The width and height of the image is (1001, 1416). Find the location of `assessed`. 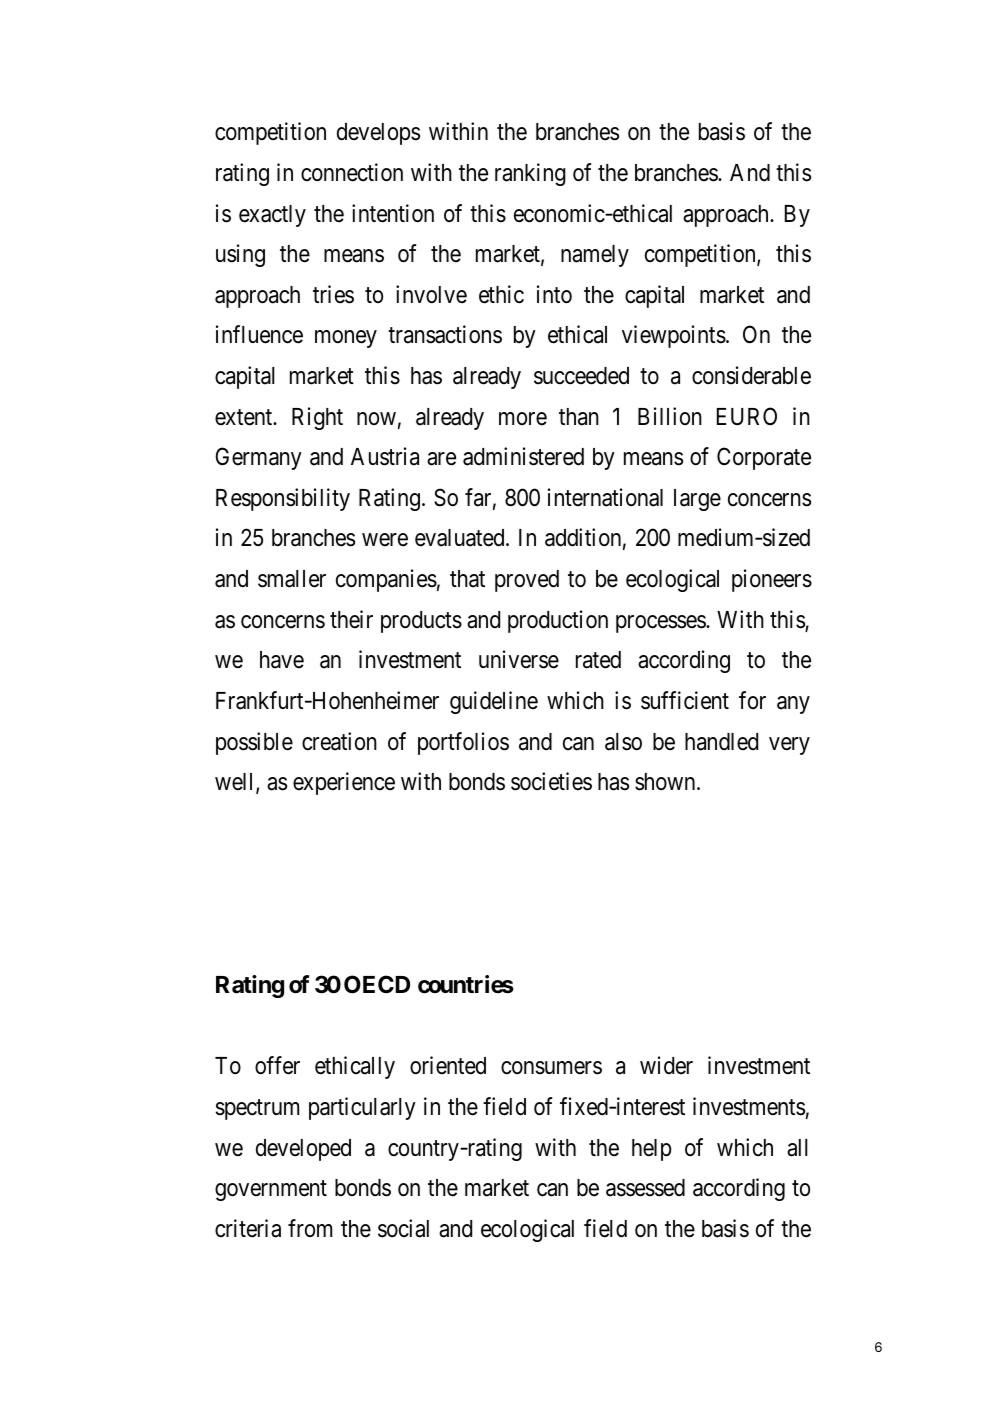

assessed is located at coordinates (645, 1188).
